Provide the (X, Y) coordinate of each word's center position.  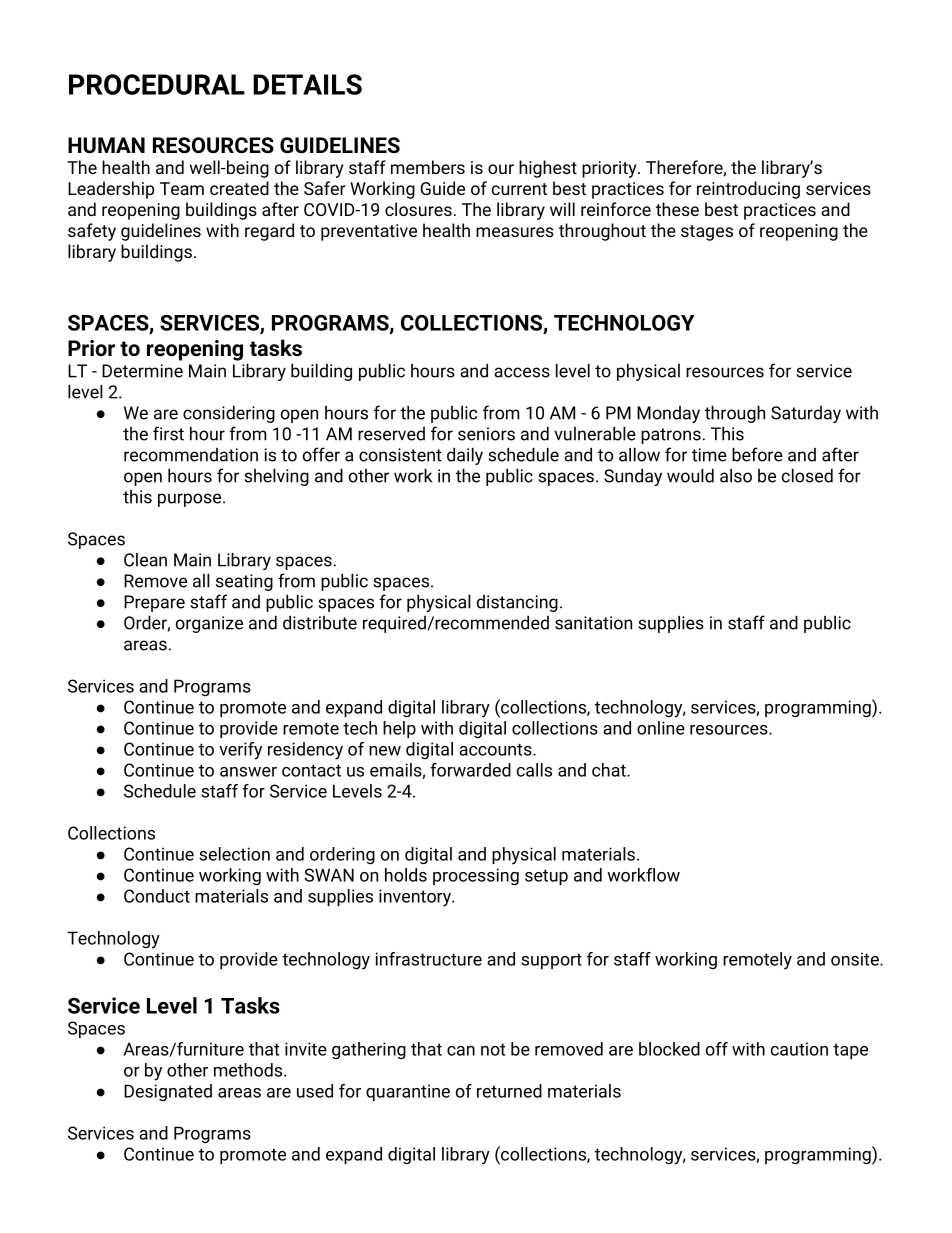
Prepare (154, 603)
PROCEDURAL (157, 84)
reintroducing (748, 190)
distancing (517, 603)
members (428, 167)
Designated (168, 1092)
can (461, 1051)
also (736, 476)
